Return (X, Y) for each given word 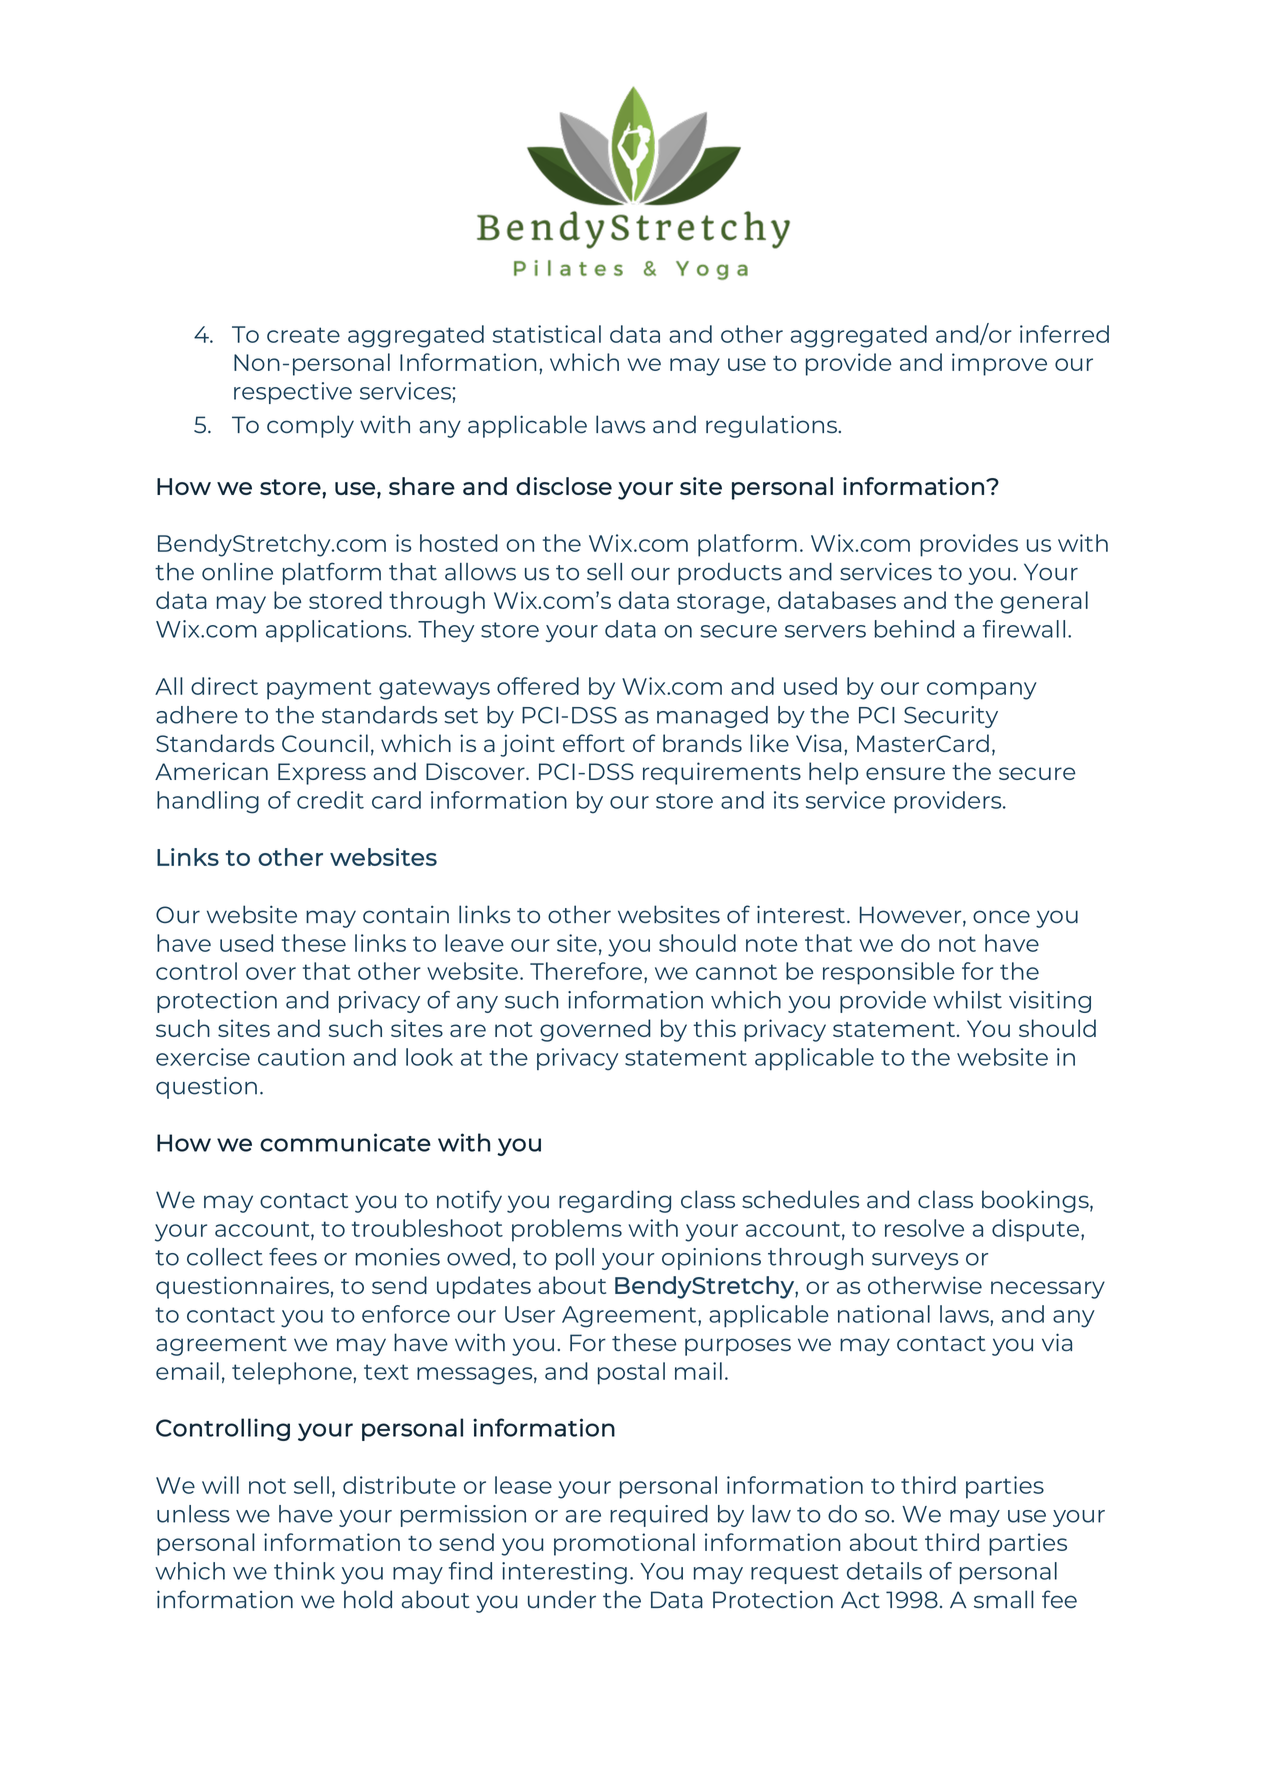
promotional (624, 1544)
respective (293, 393)
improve (999, 364)
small (1004, 1599)
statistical (547, 334)
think (304, 1571)
